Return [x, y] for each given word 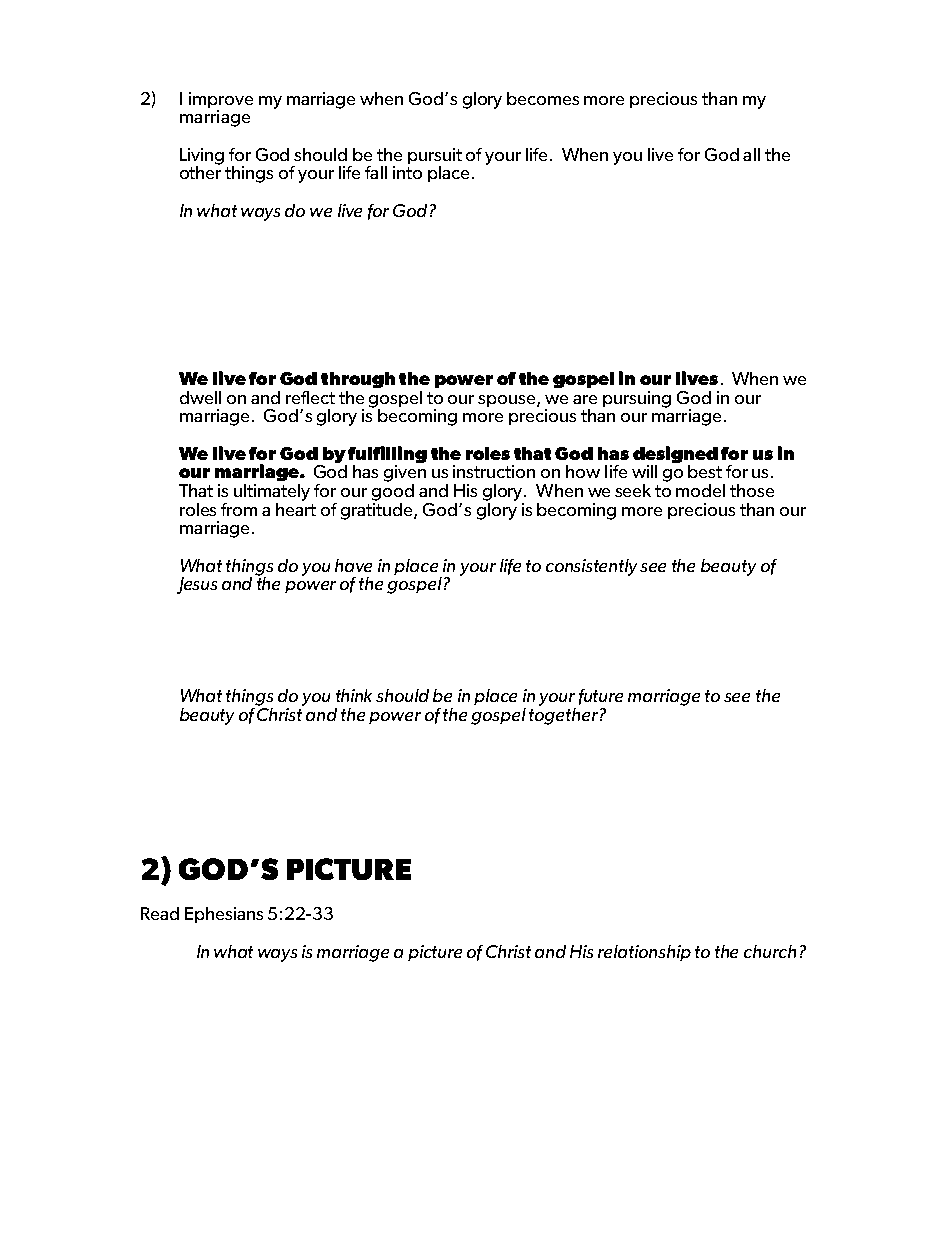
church [770, 951]
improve [221, 101]
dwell [200, 397]
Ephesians [224, 915]
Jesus [197, 585]
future [601, 697]
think [354, 695]
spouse [508, 401]
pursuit [435, 157]
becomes [543, 98]
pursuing [637, 399]
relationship [644, 953]
